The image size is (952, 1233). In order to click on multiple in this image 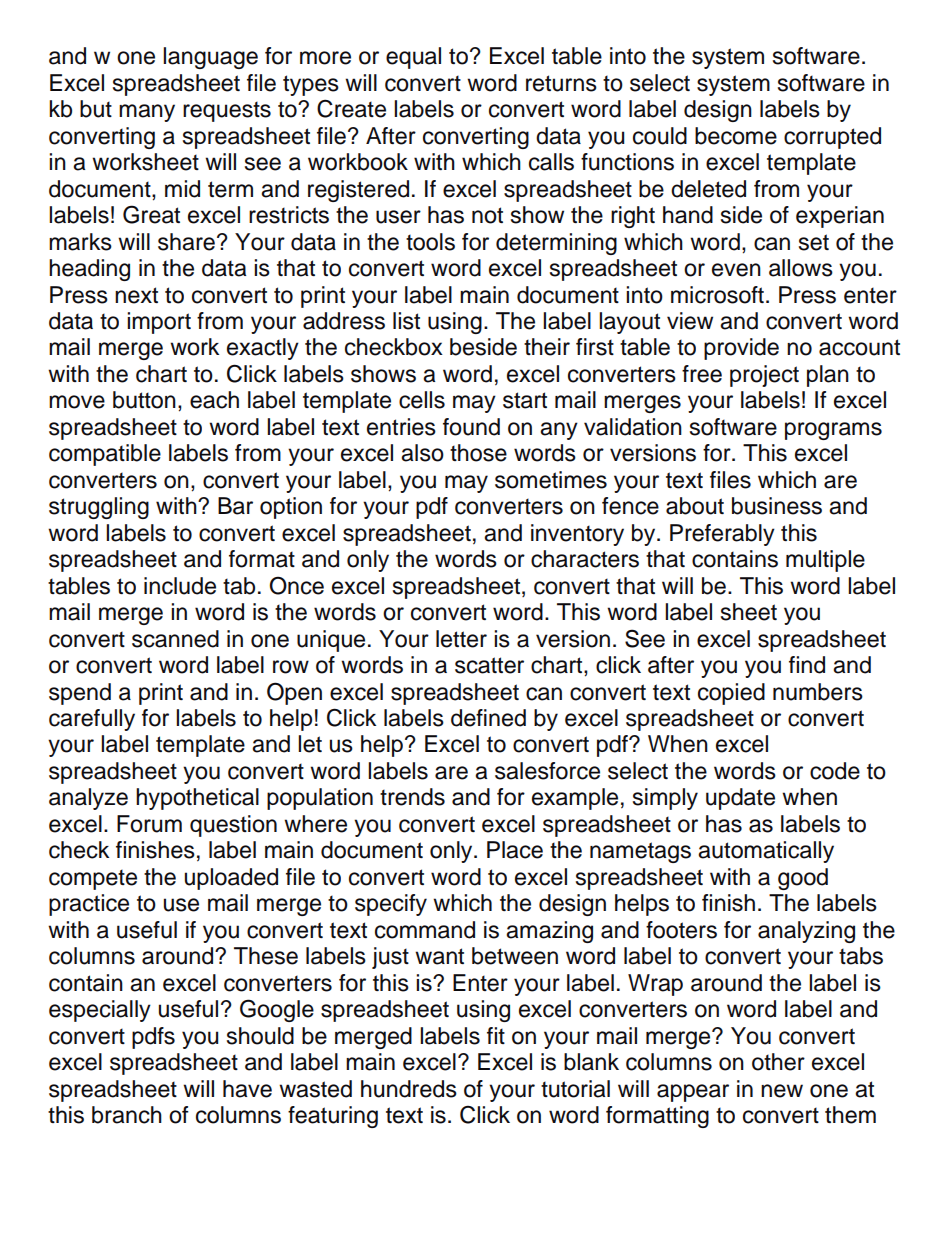, I will do `click(825, 561)`.
